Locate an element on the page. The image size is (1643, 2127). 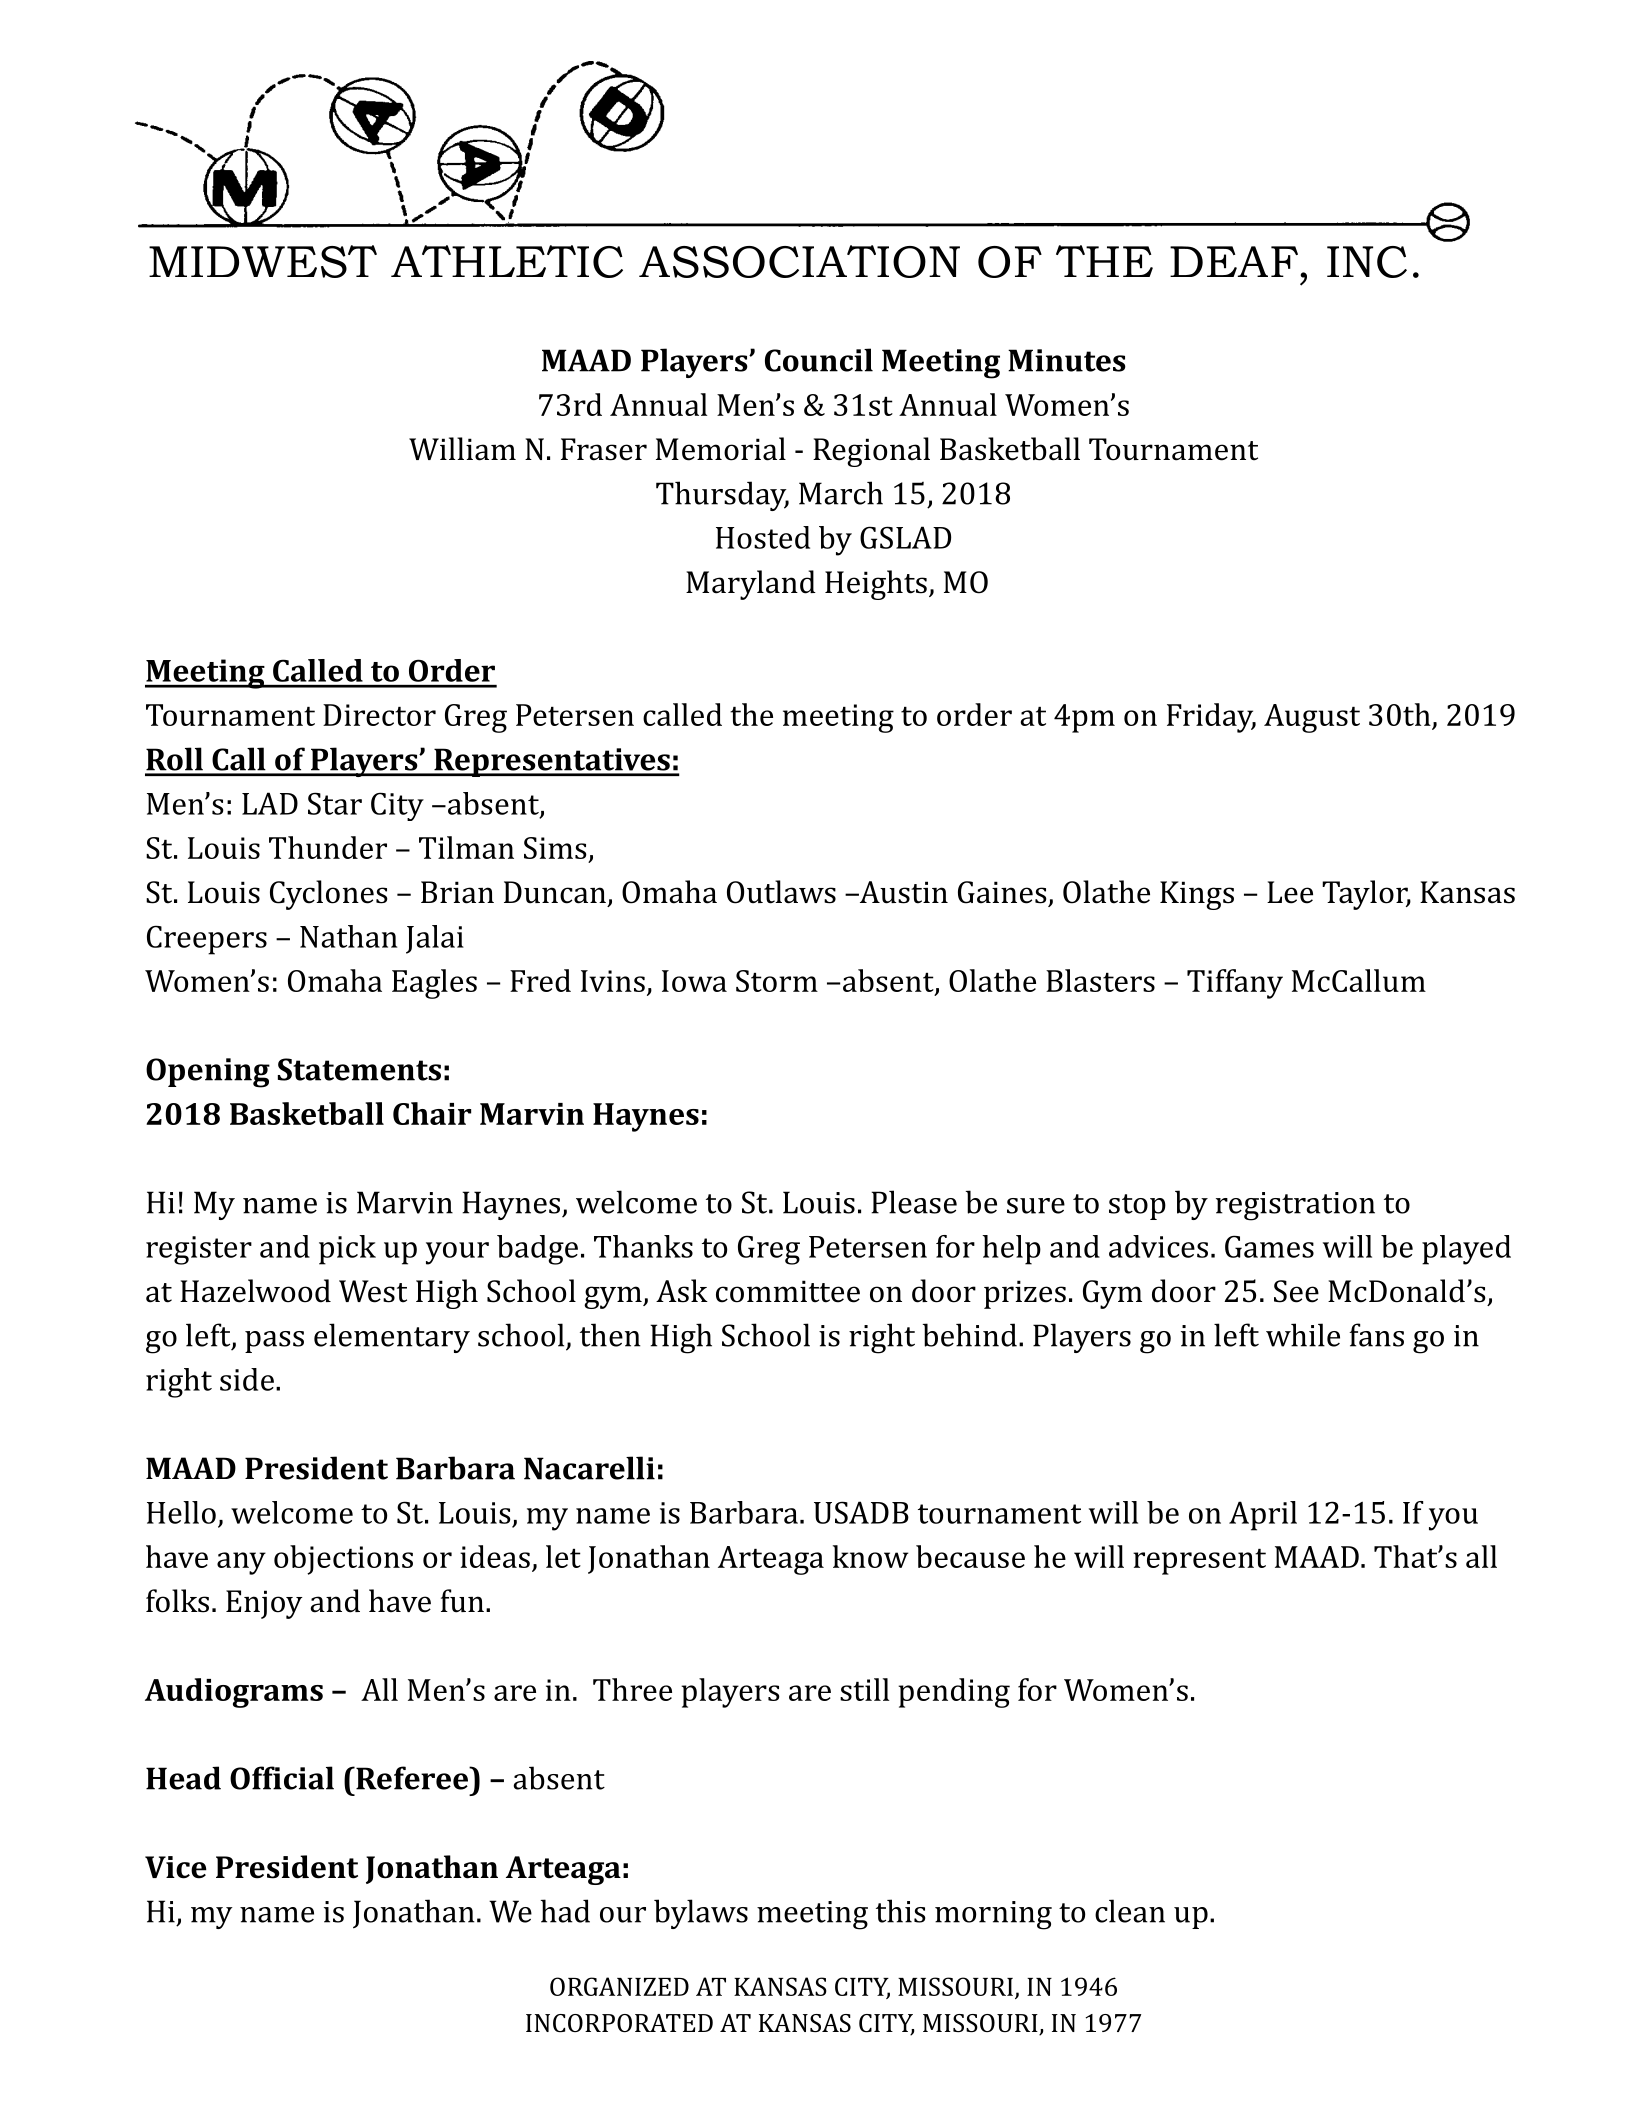
had is located at coordinates (565, 1911).
